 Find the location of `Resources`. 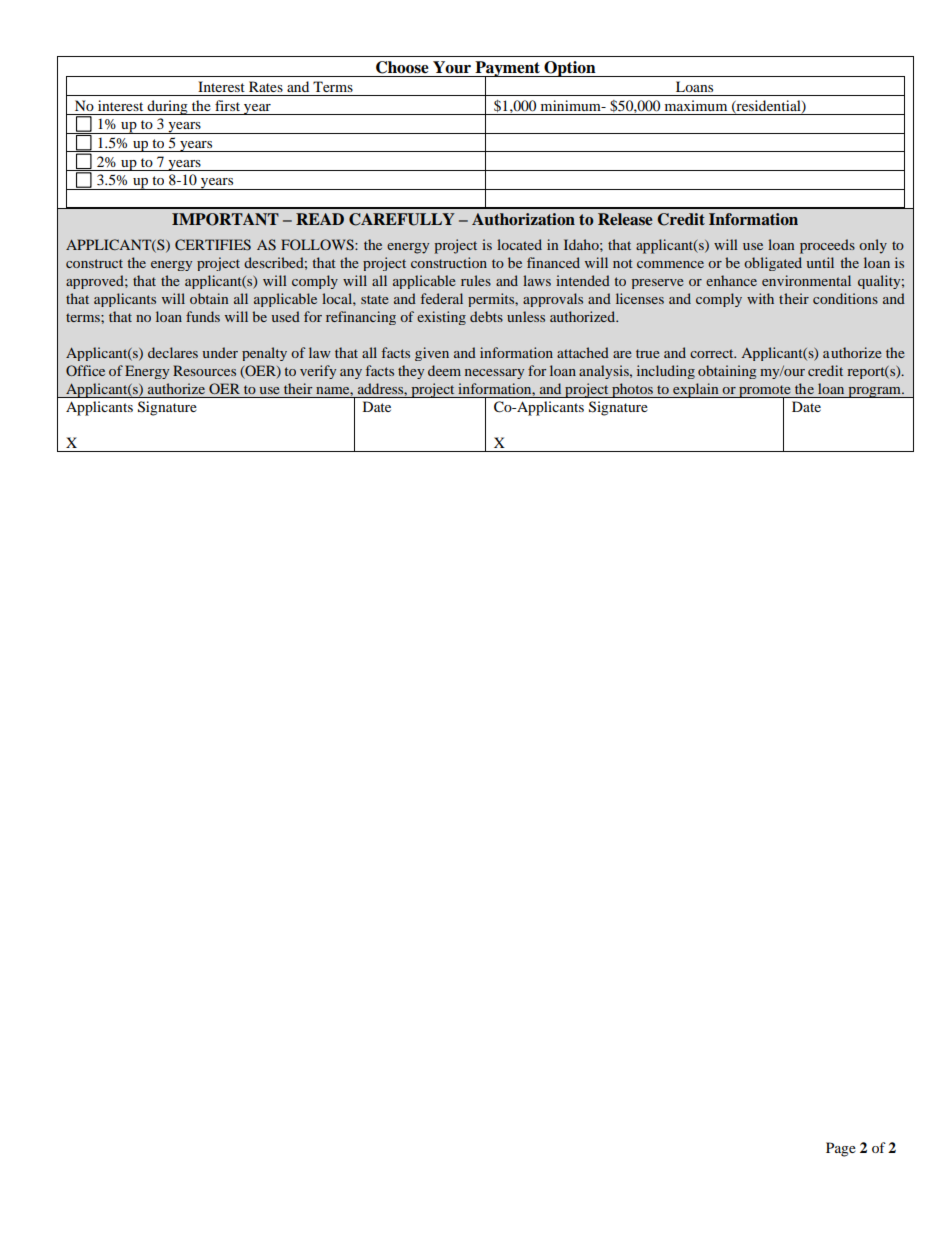

Resources is located at coordinates (204, 370).
